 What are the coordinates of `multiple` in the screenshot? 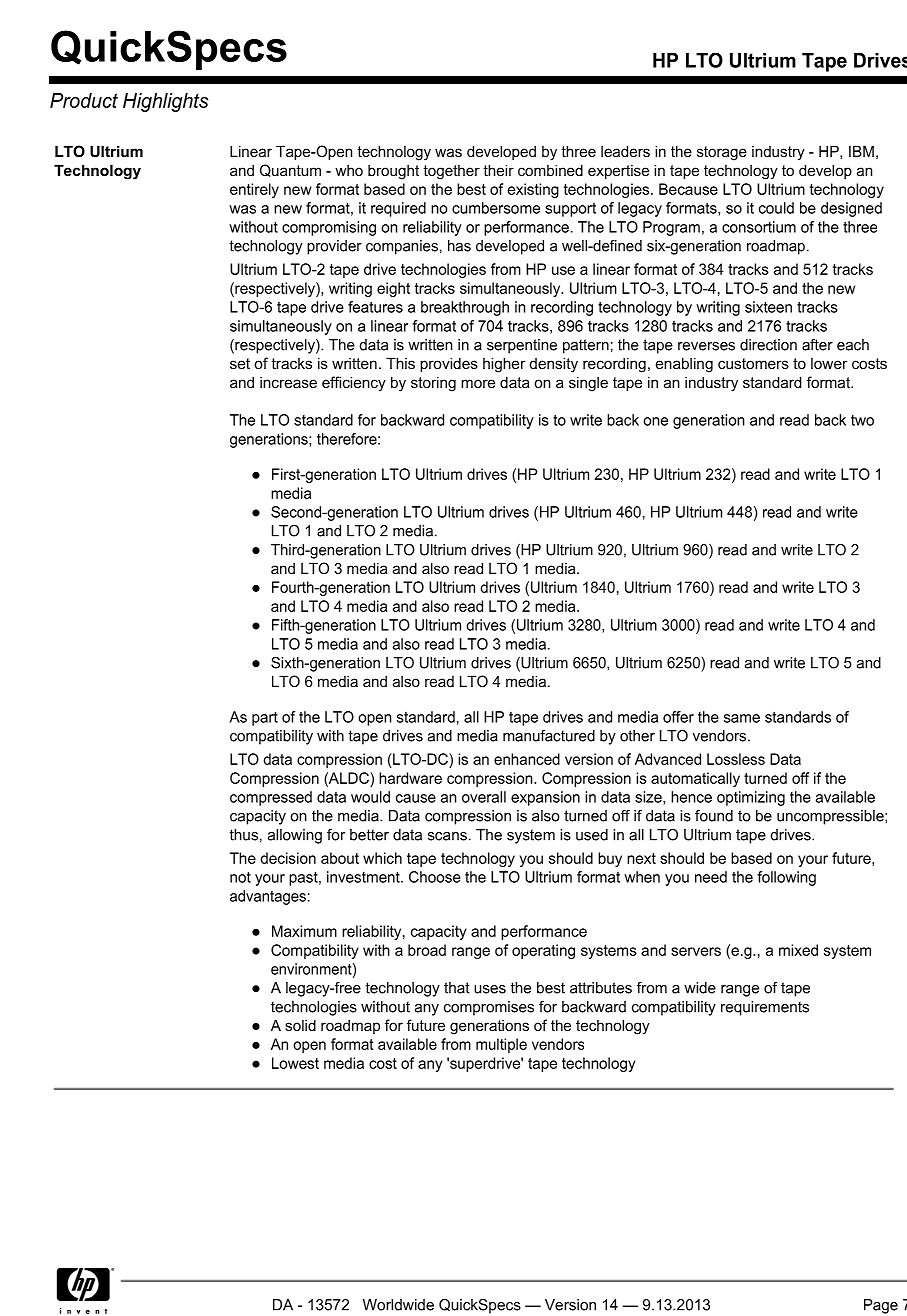 It's located at (501, 1045).
